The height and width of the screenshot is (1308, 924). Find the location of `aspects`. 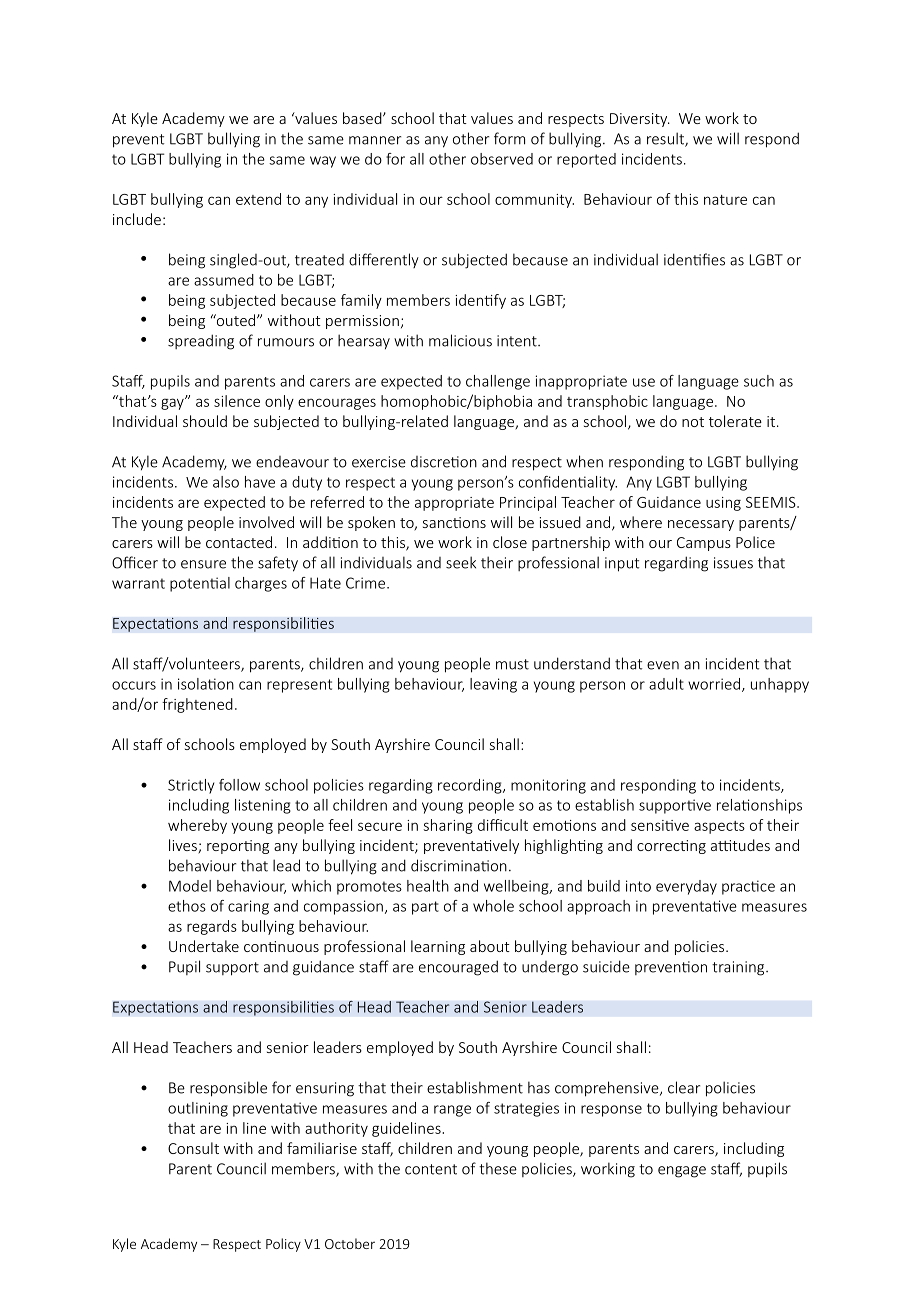

aspects is located at coordinates (719, 827).
